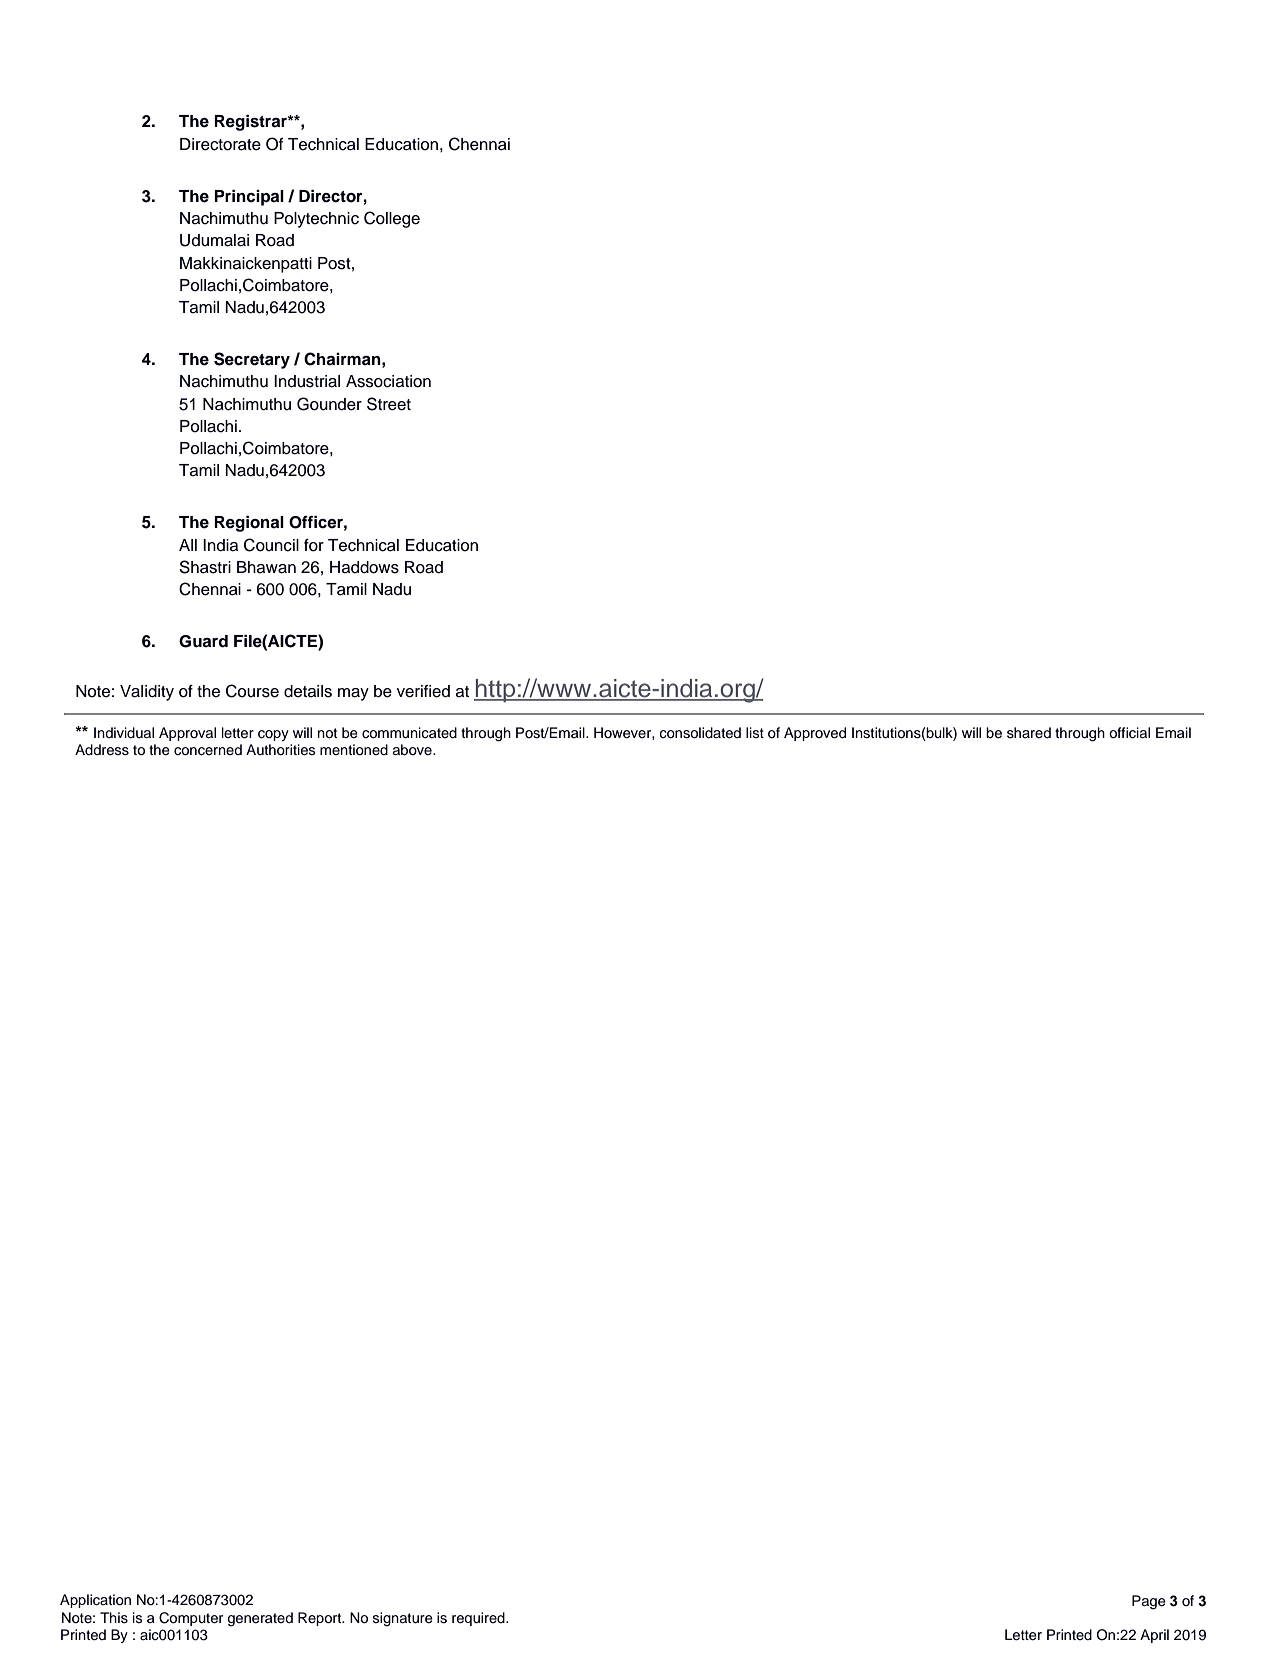 This screenshot has width=1282, height=1660. I want to click on College, so click(392, 219).
